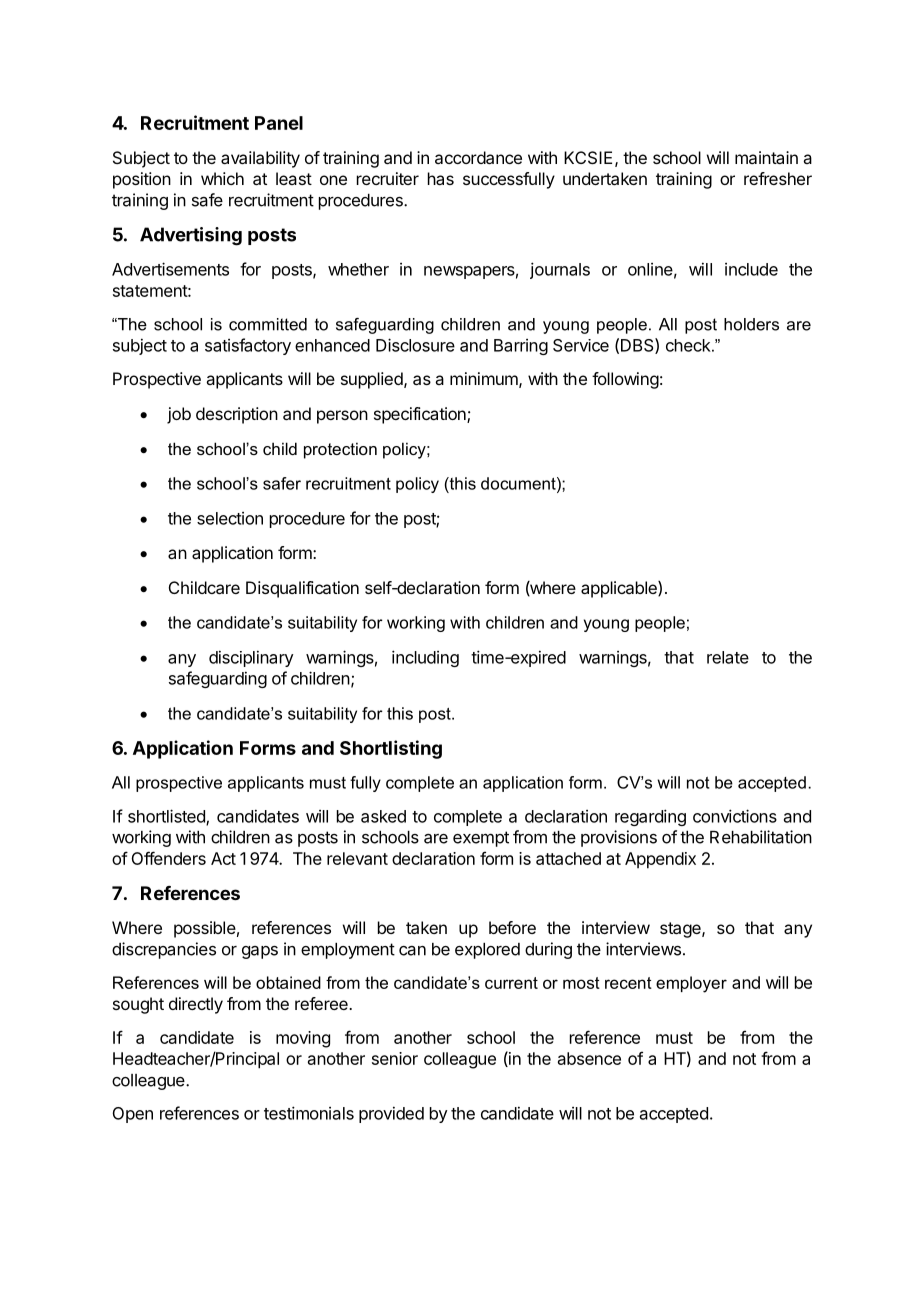 This screenshot has height=1308, width=924. Describe the element at coordinates (391, 749) in the screenshot. I see `Shortlisting` at that location.
